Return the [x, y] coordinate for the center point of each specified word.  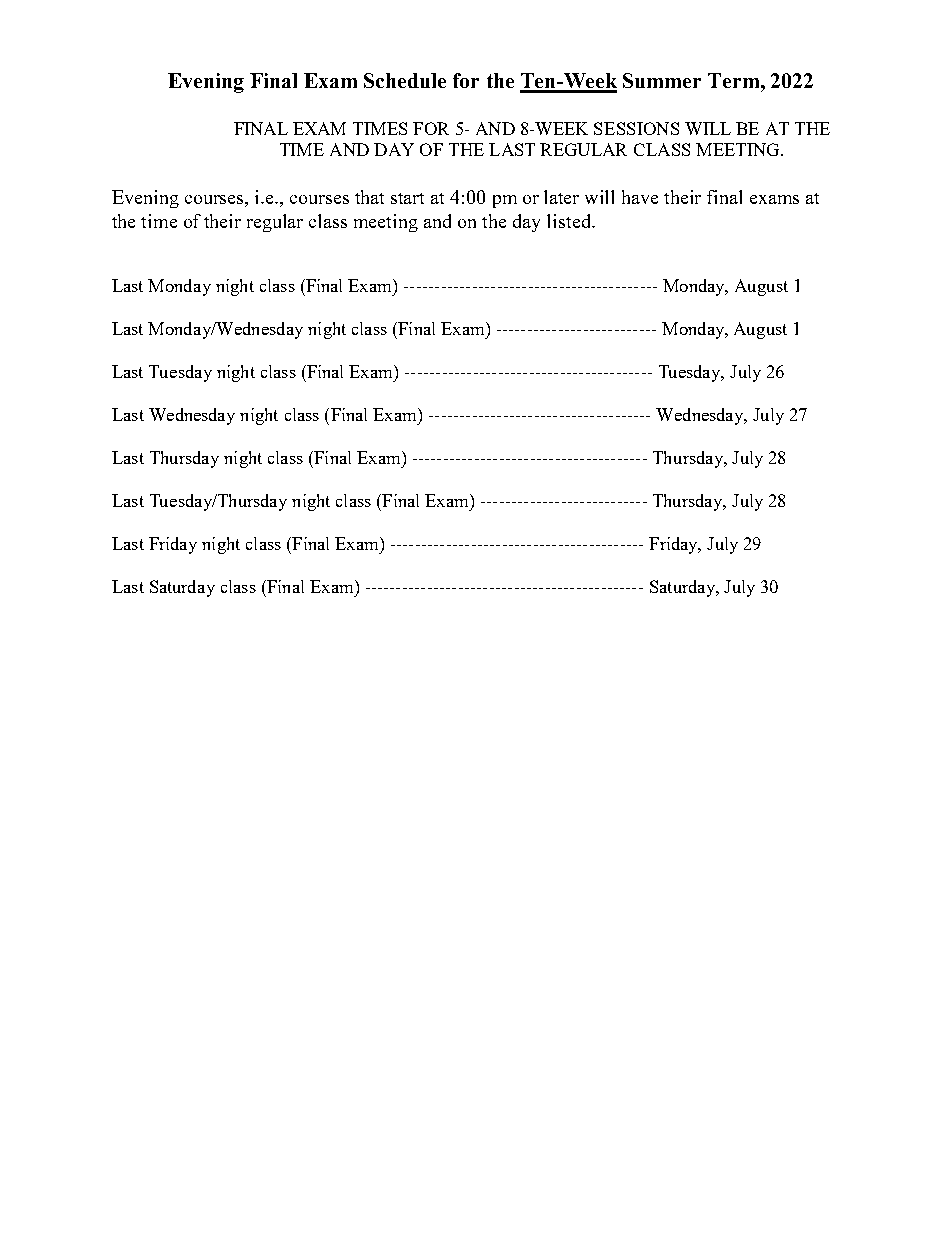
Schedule [405, 80]
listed [570, 221]
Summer [662, 80]
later [561, 197]
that [369, 197]
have [640, 197]
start [407, 198]
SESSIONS [636, 128]
